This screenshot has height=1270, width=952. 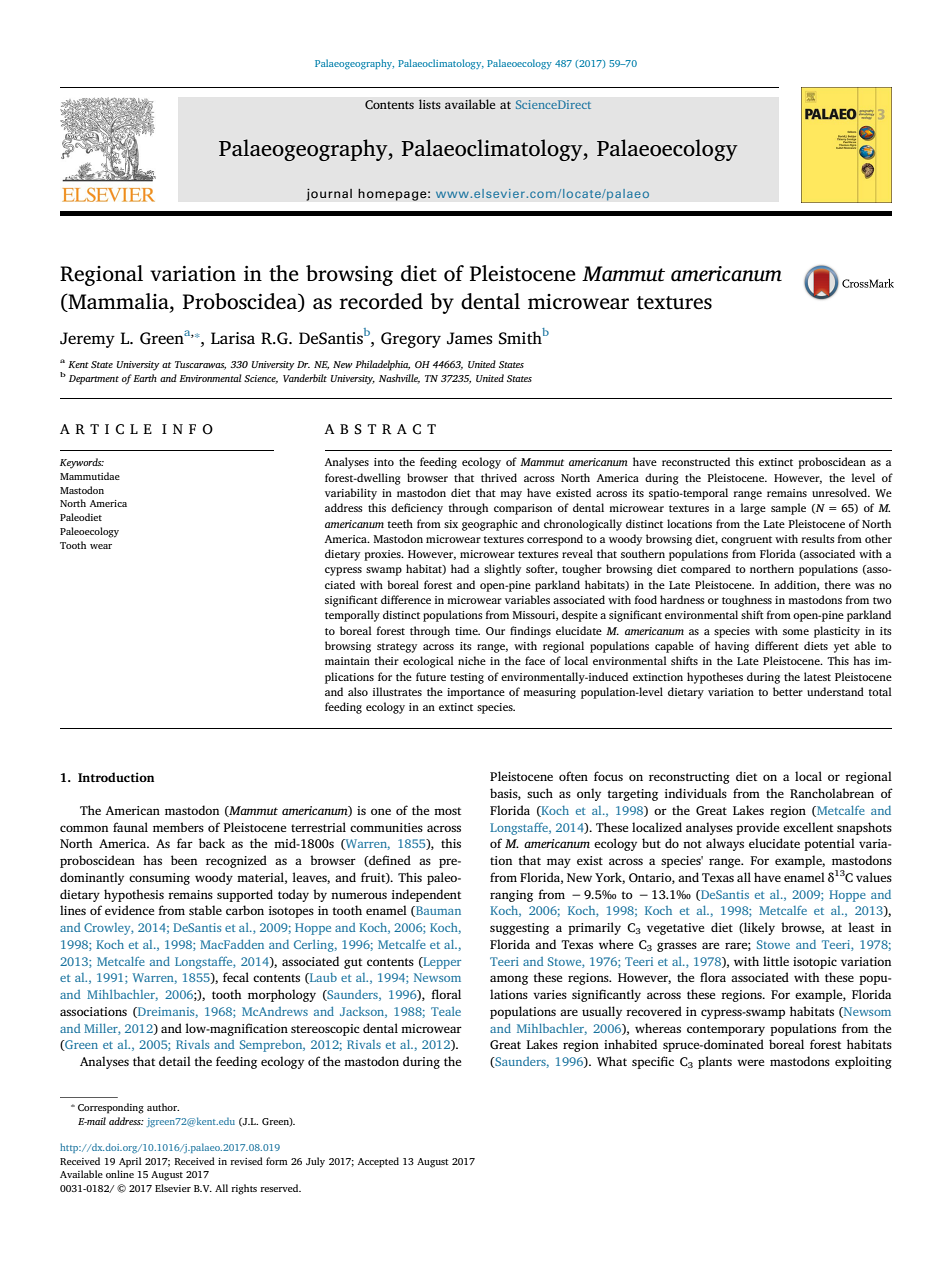 I want to click on James, so click(x=470, y=338).
